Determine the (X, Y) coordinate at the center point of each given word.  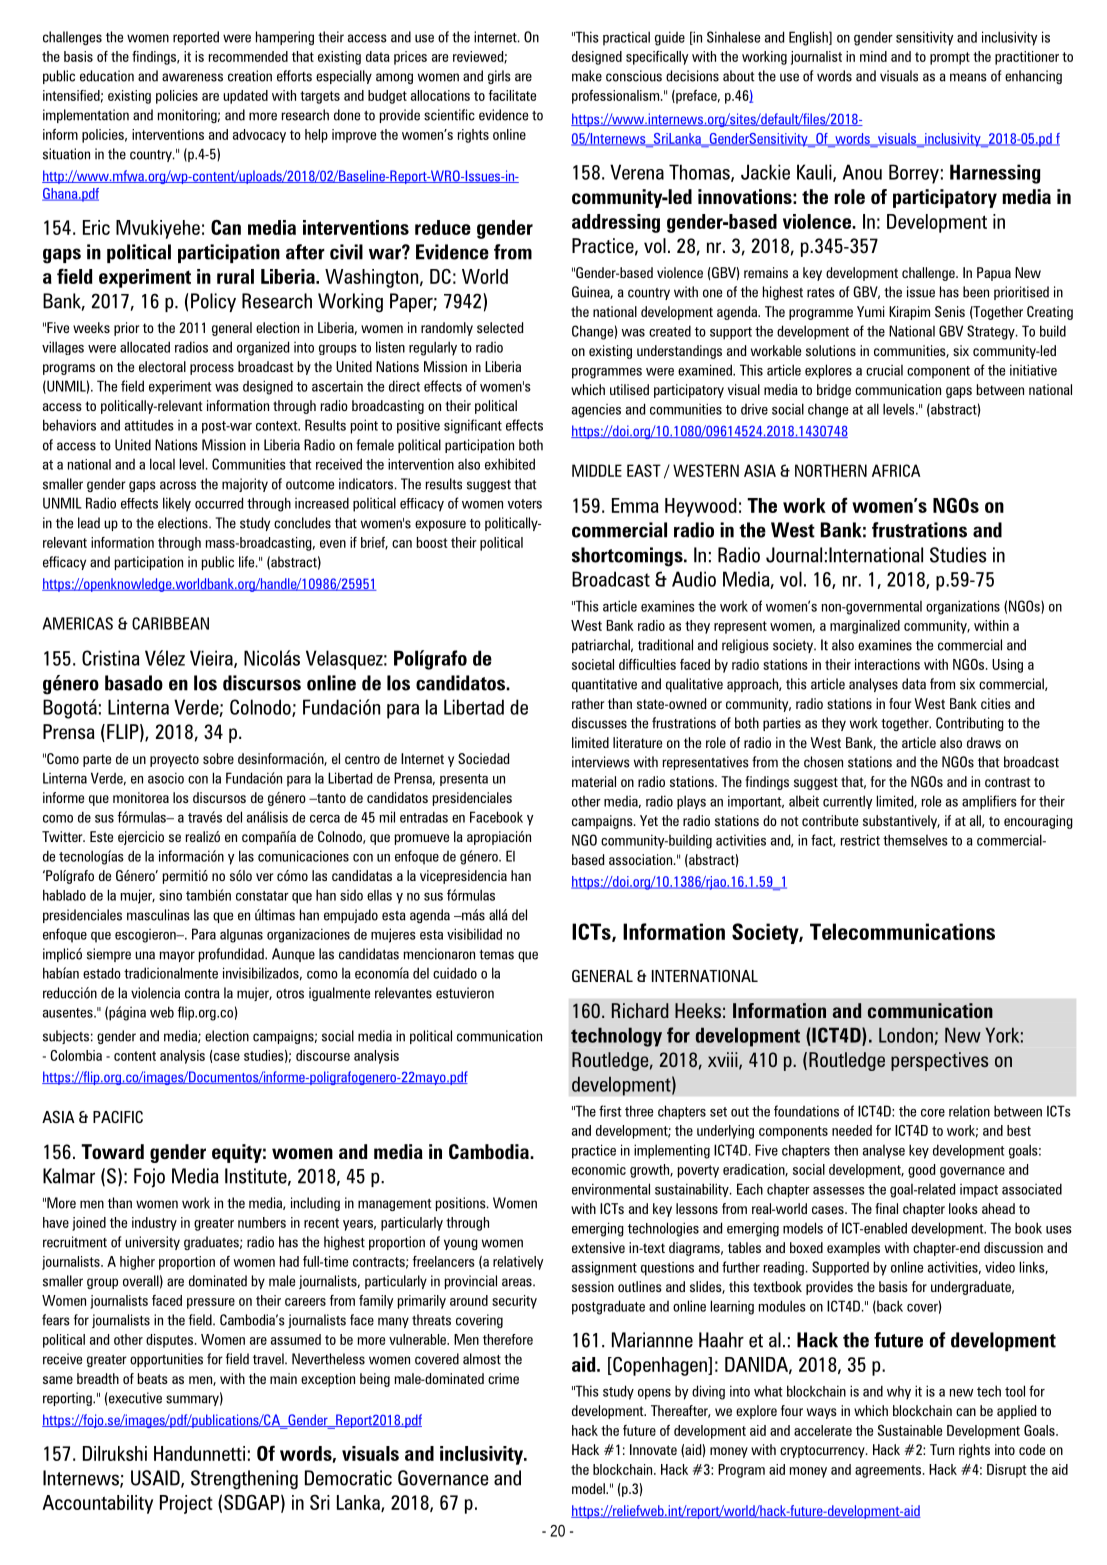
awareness (192, 77)
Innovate (653, 1449)
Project (186, 1504)
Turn (942, 1449)
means (968, 77)
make (587, 76)
